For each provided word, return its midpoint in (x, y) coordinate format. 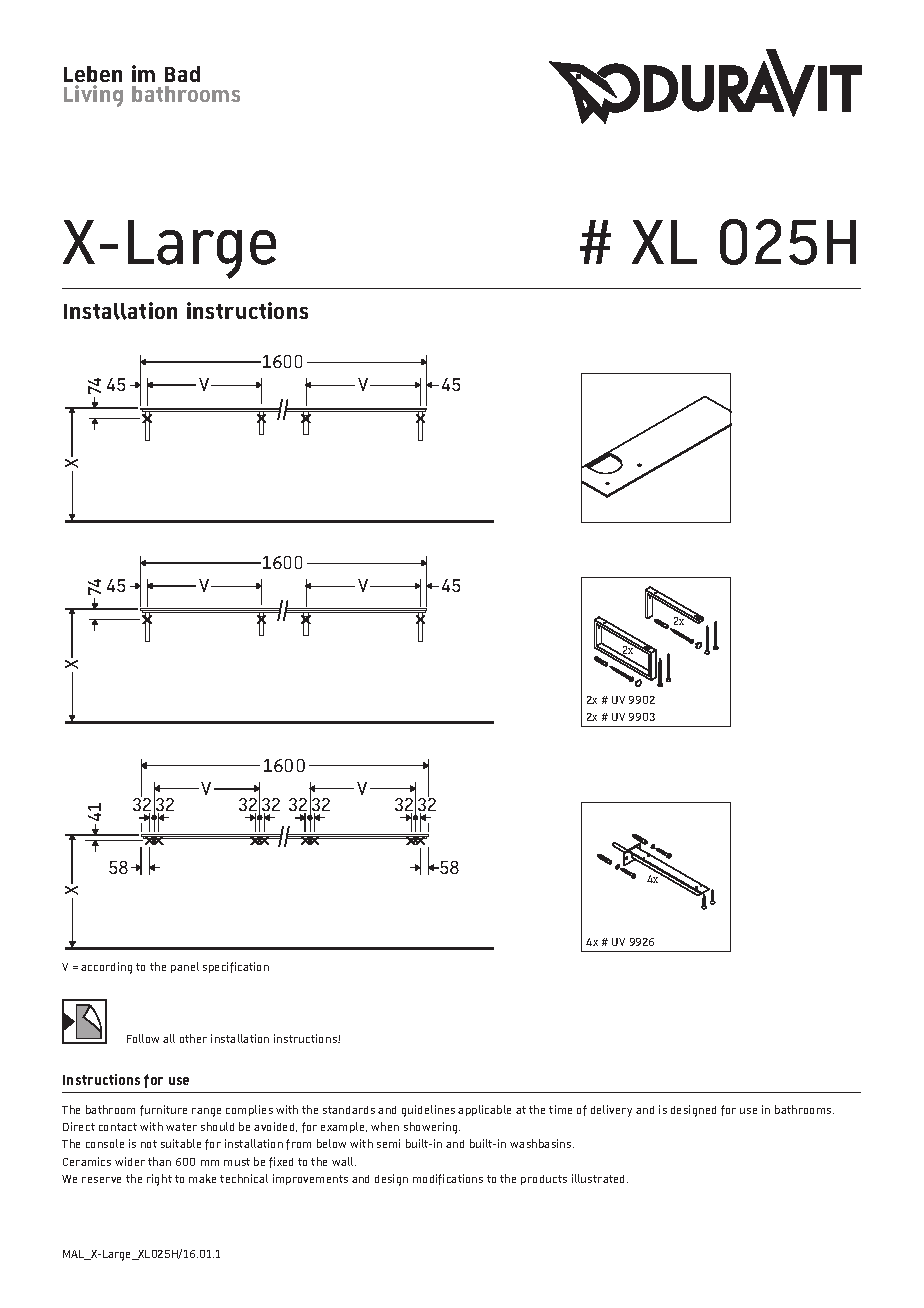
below (331, 1143)
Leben (93, 74)
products (544, 1180)
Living (93, 96)
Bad (182, 74)
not (149, 1144)
